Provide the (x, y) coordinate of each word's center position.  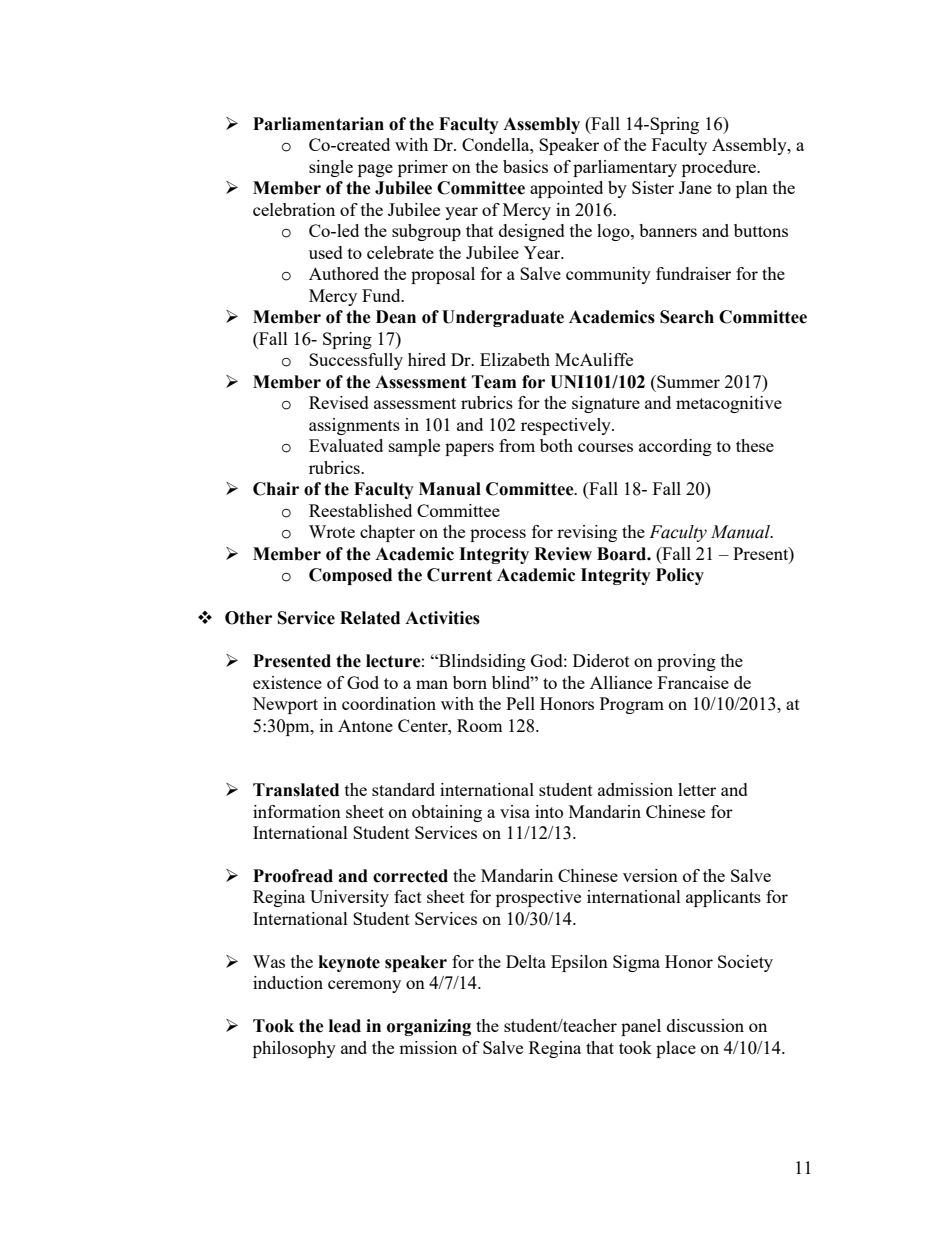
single (331, 168)
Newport (285, 705)
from (517, 445)
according (675, 447)
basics (525, 166)
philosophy (294, 1049)
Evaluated (346, 445)
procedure (720, 168)
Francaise (693, 682)
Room (480, 725)
